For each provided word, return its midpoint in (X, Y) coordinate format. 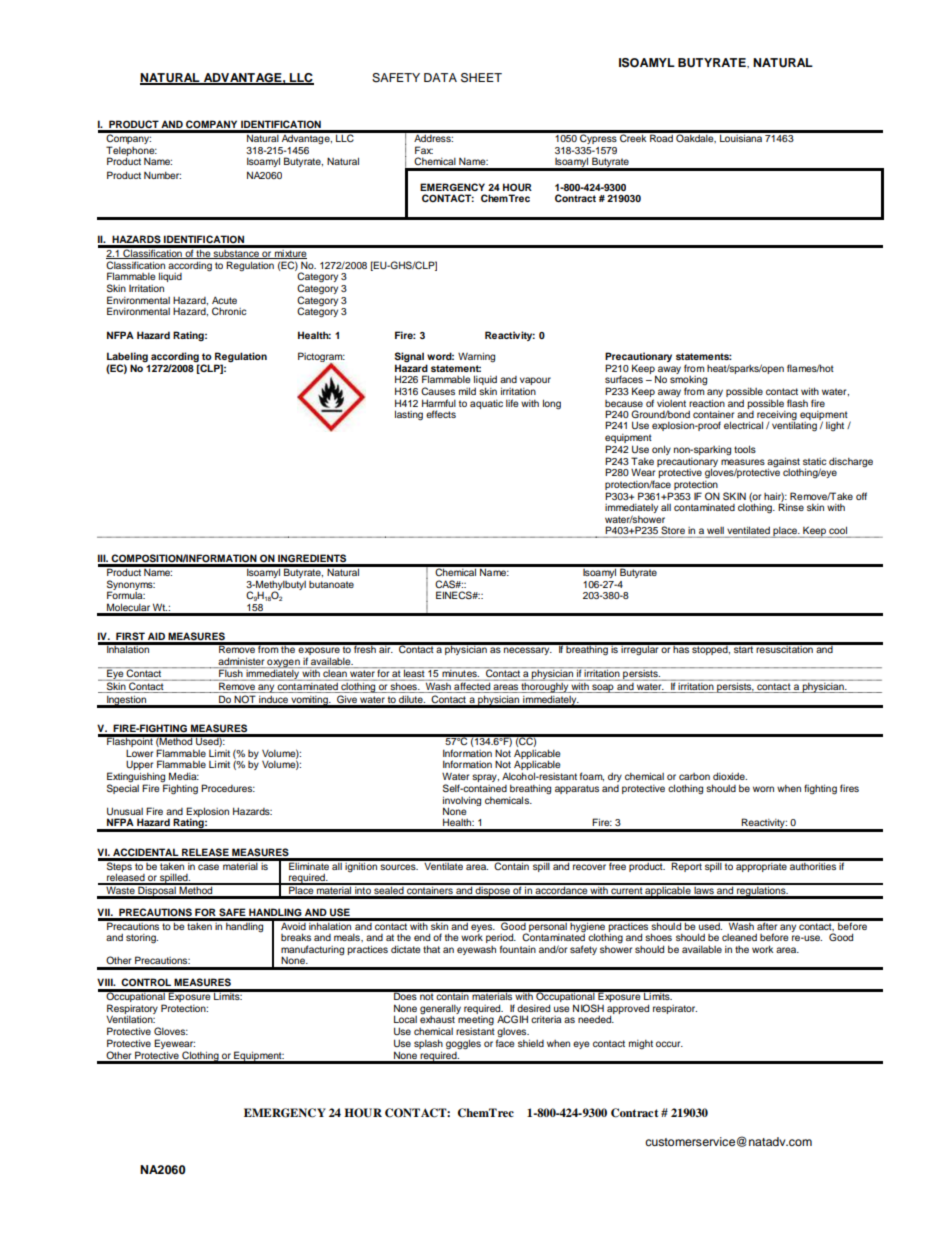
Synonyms (131, 586)
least (414, 673)
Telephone (131, 152)
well (715, 530)
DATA (440, 77)
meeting (476, 1020)
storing (142, 939)
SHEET (481, 78)
